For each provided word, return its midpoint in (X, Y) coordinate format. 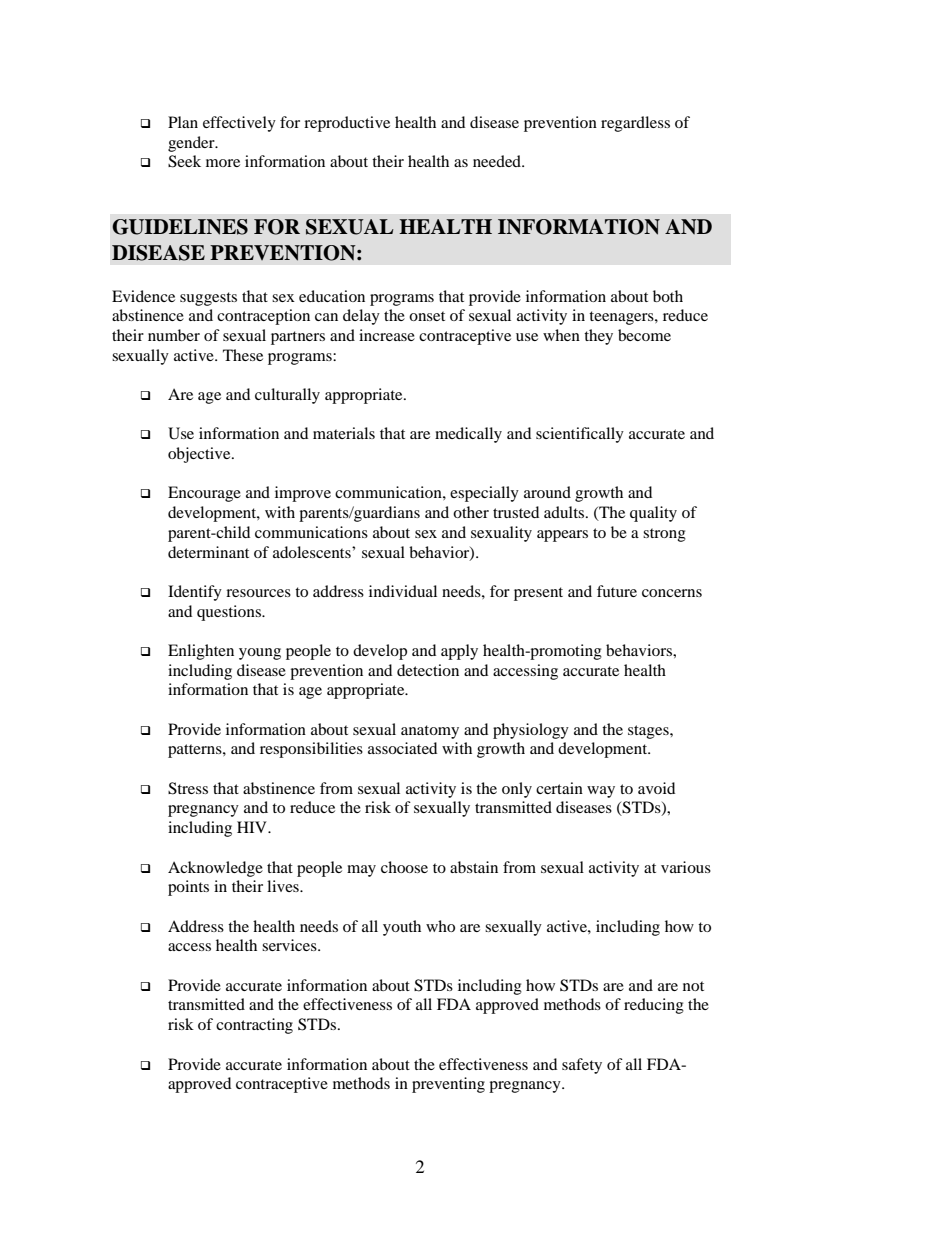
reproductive (347, 124)
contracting (254, 1026)
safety (582, 1066)
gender (192, 144)
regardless (635, 124)
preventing (448, 1085)
